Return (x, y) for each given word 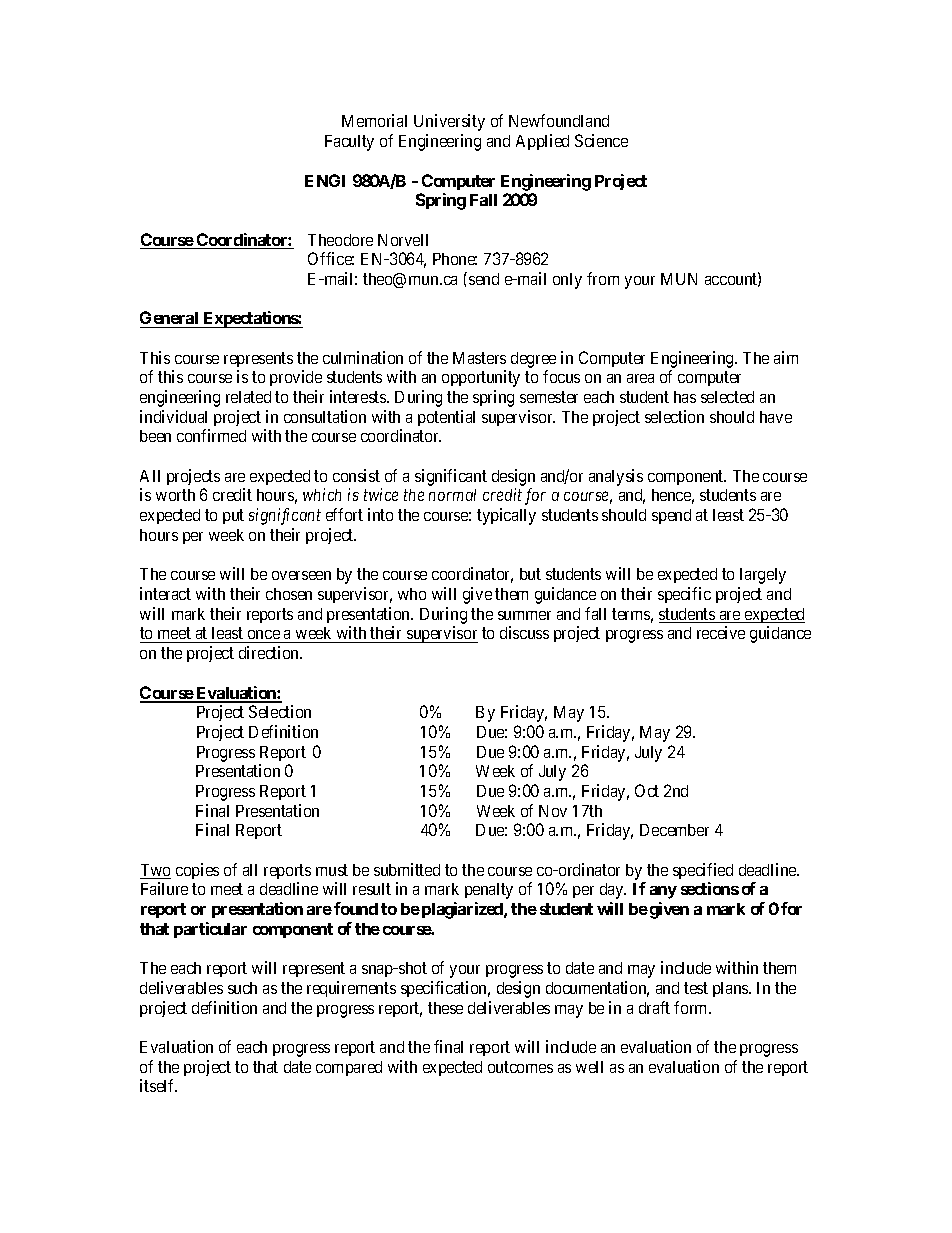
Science (601, 140)
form (692, 1007)
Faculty (349, 143)
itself (158, 1085)
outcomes (520, 1067)
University (449, 122)
